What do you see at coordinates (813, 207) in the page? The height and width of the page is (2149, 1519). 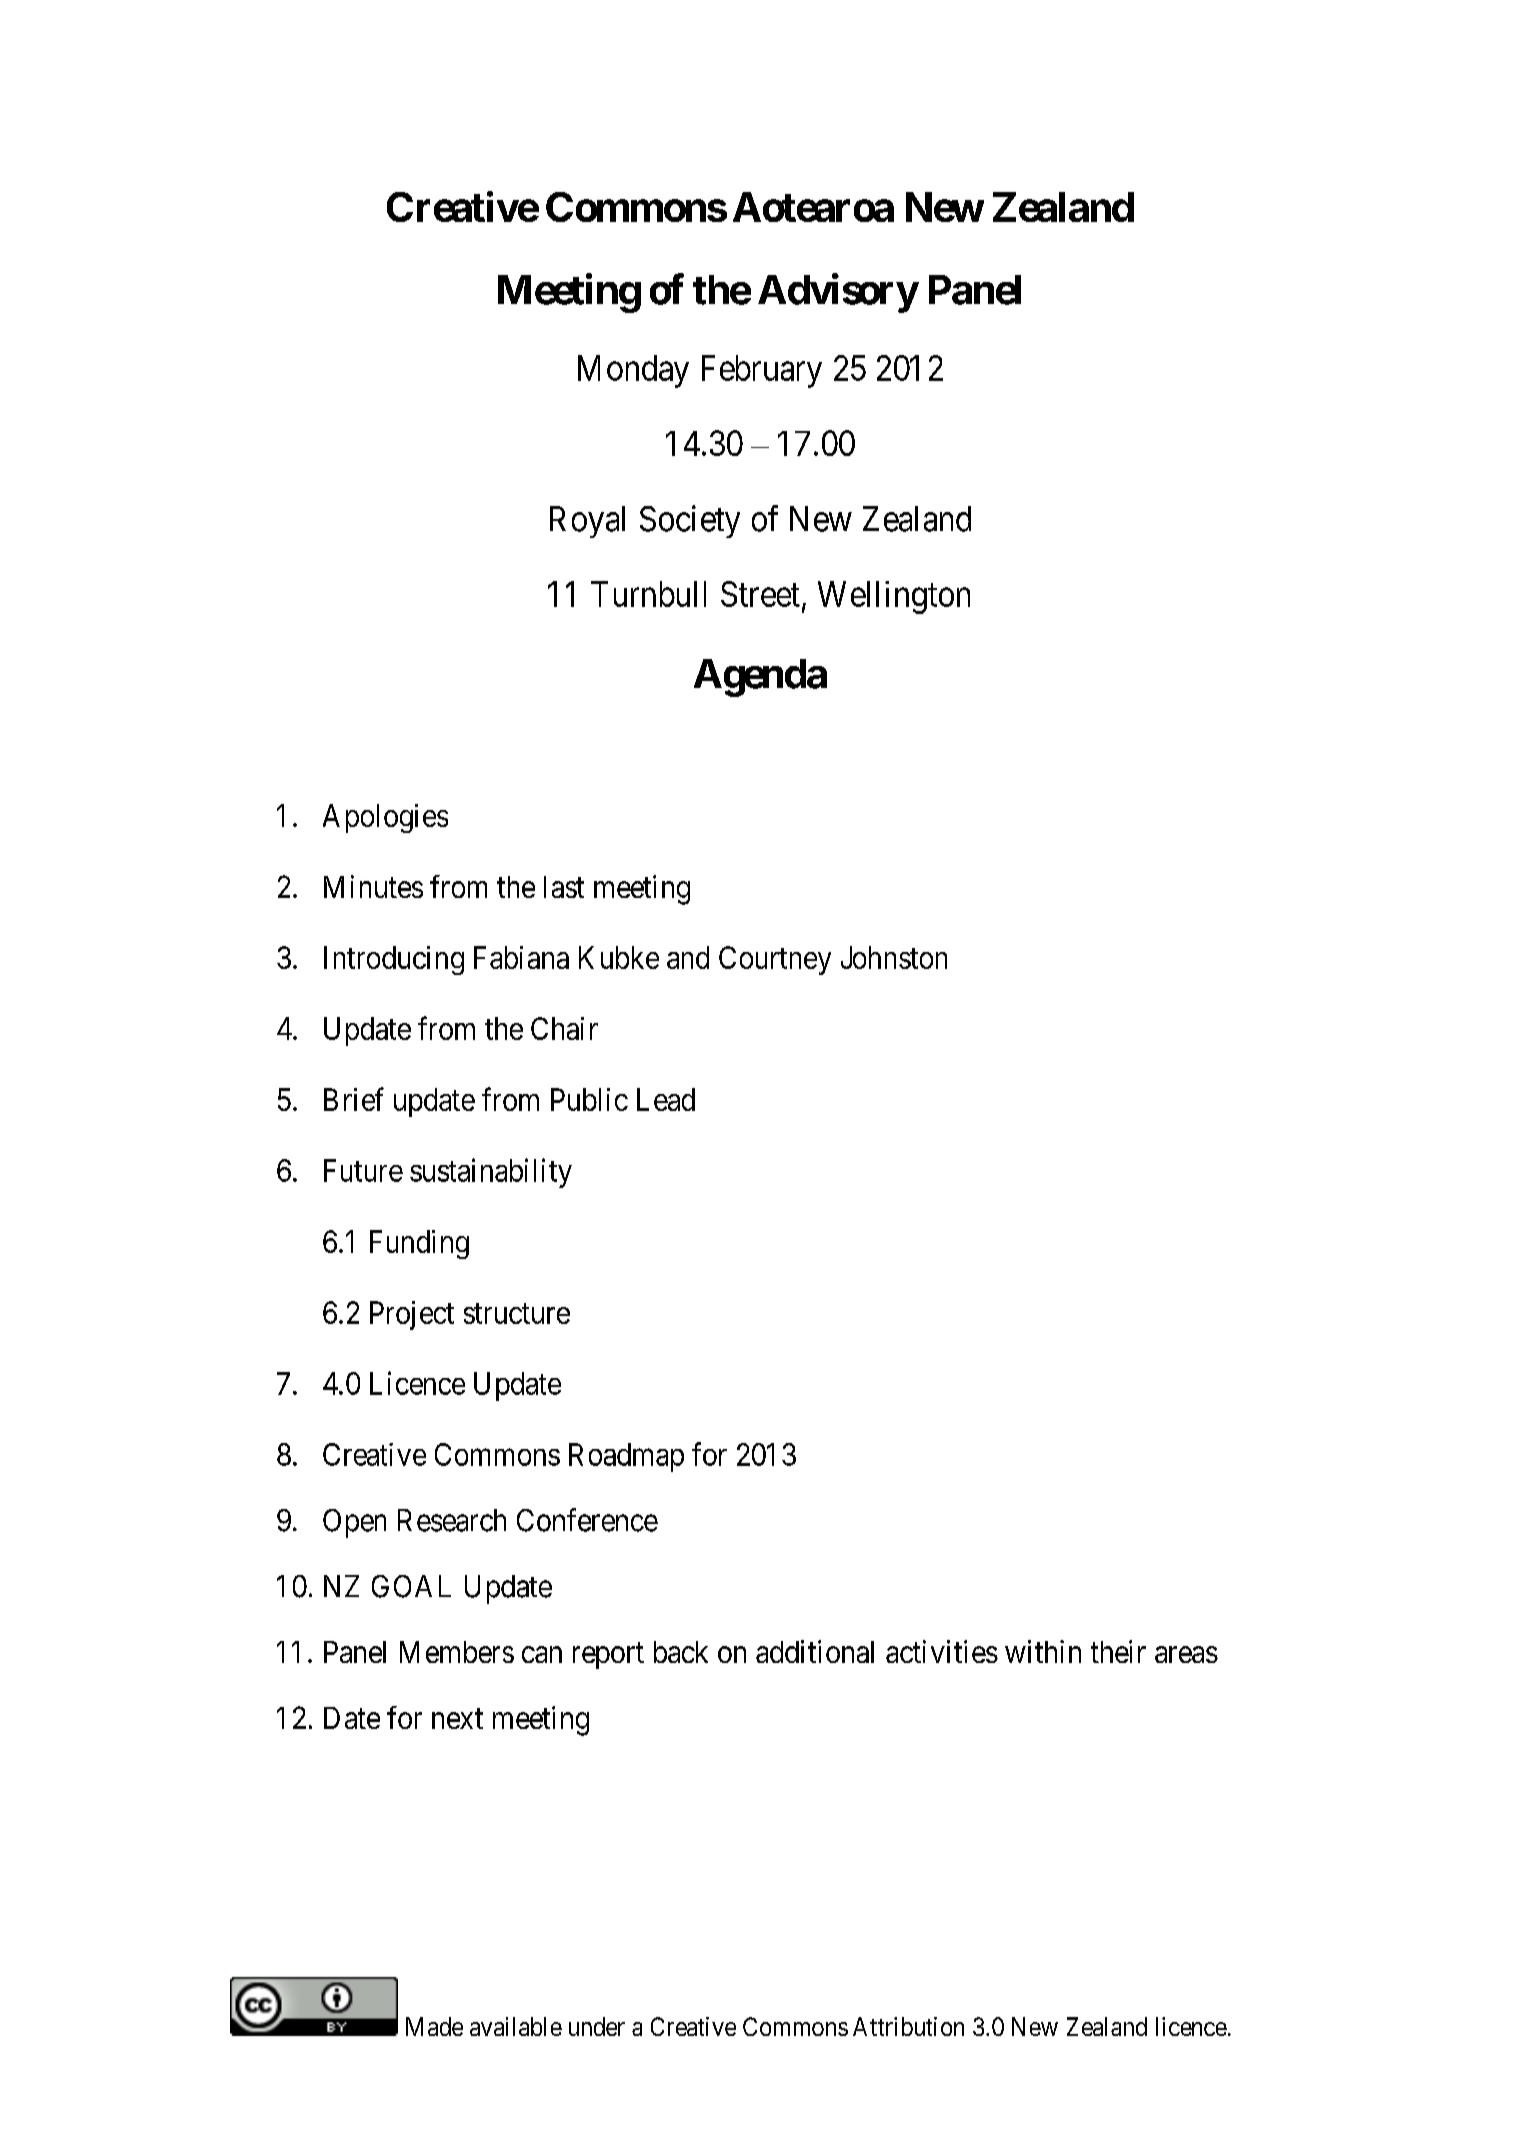 I see `Aotearoa` at bounding box center [813, 207].
